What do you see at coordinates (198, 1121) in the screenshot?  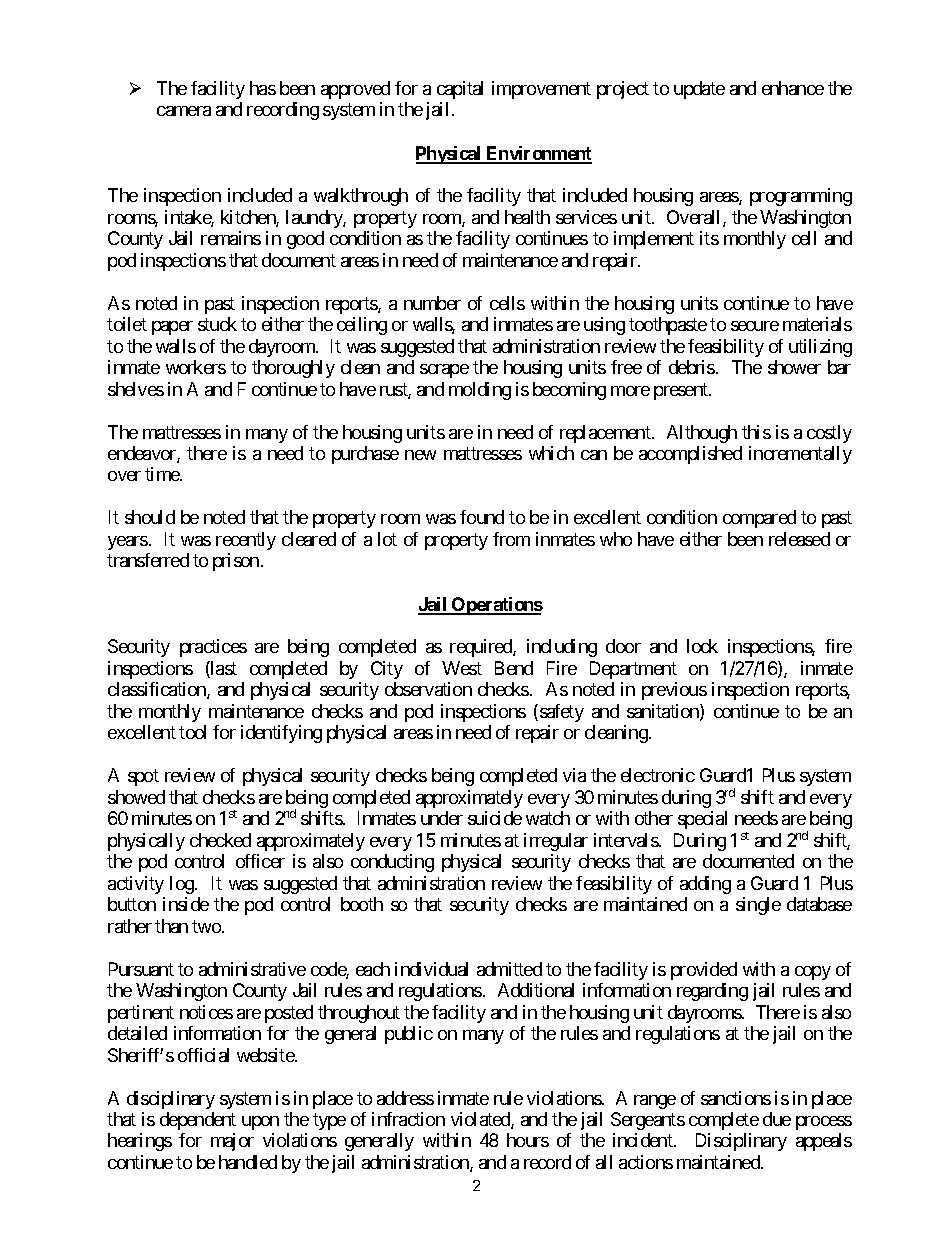 I see `dependent` at bounding box center [198, 1121].
